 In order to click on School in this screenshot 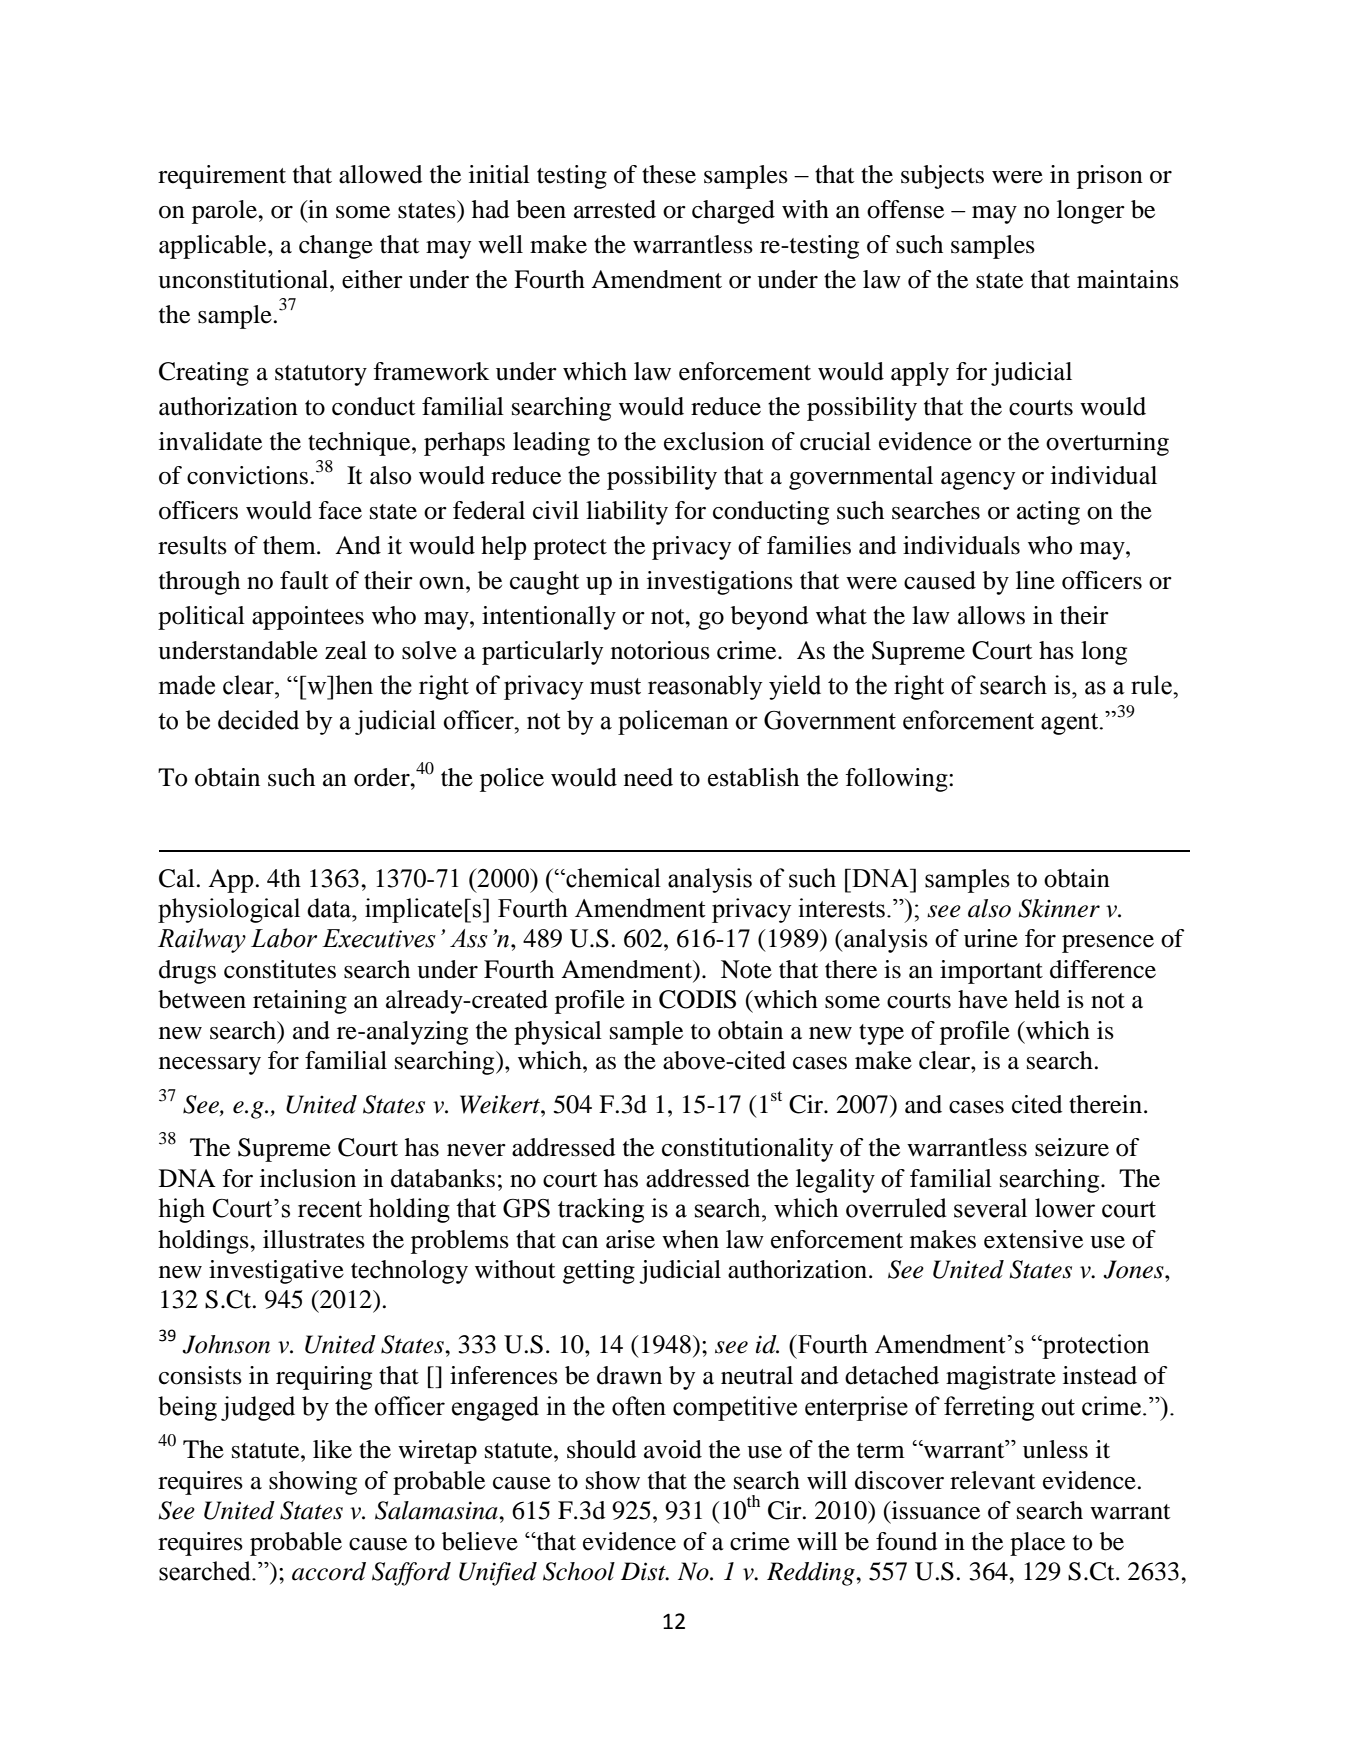, I will do `click(579, 1571)`.
